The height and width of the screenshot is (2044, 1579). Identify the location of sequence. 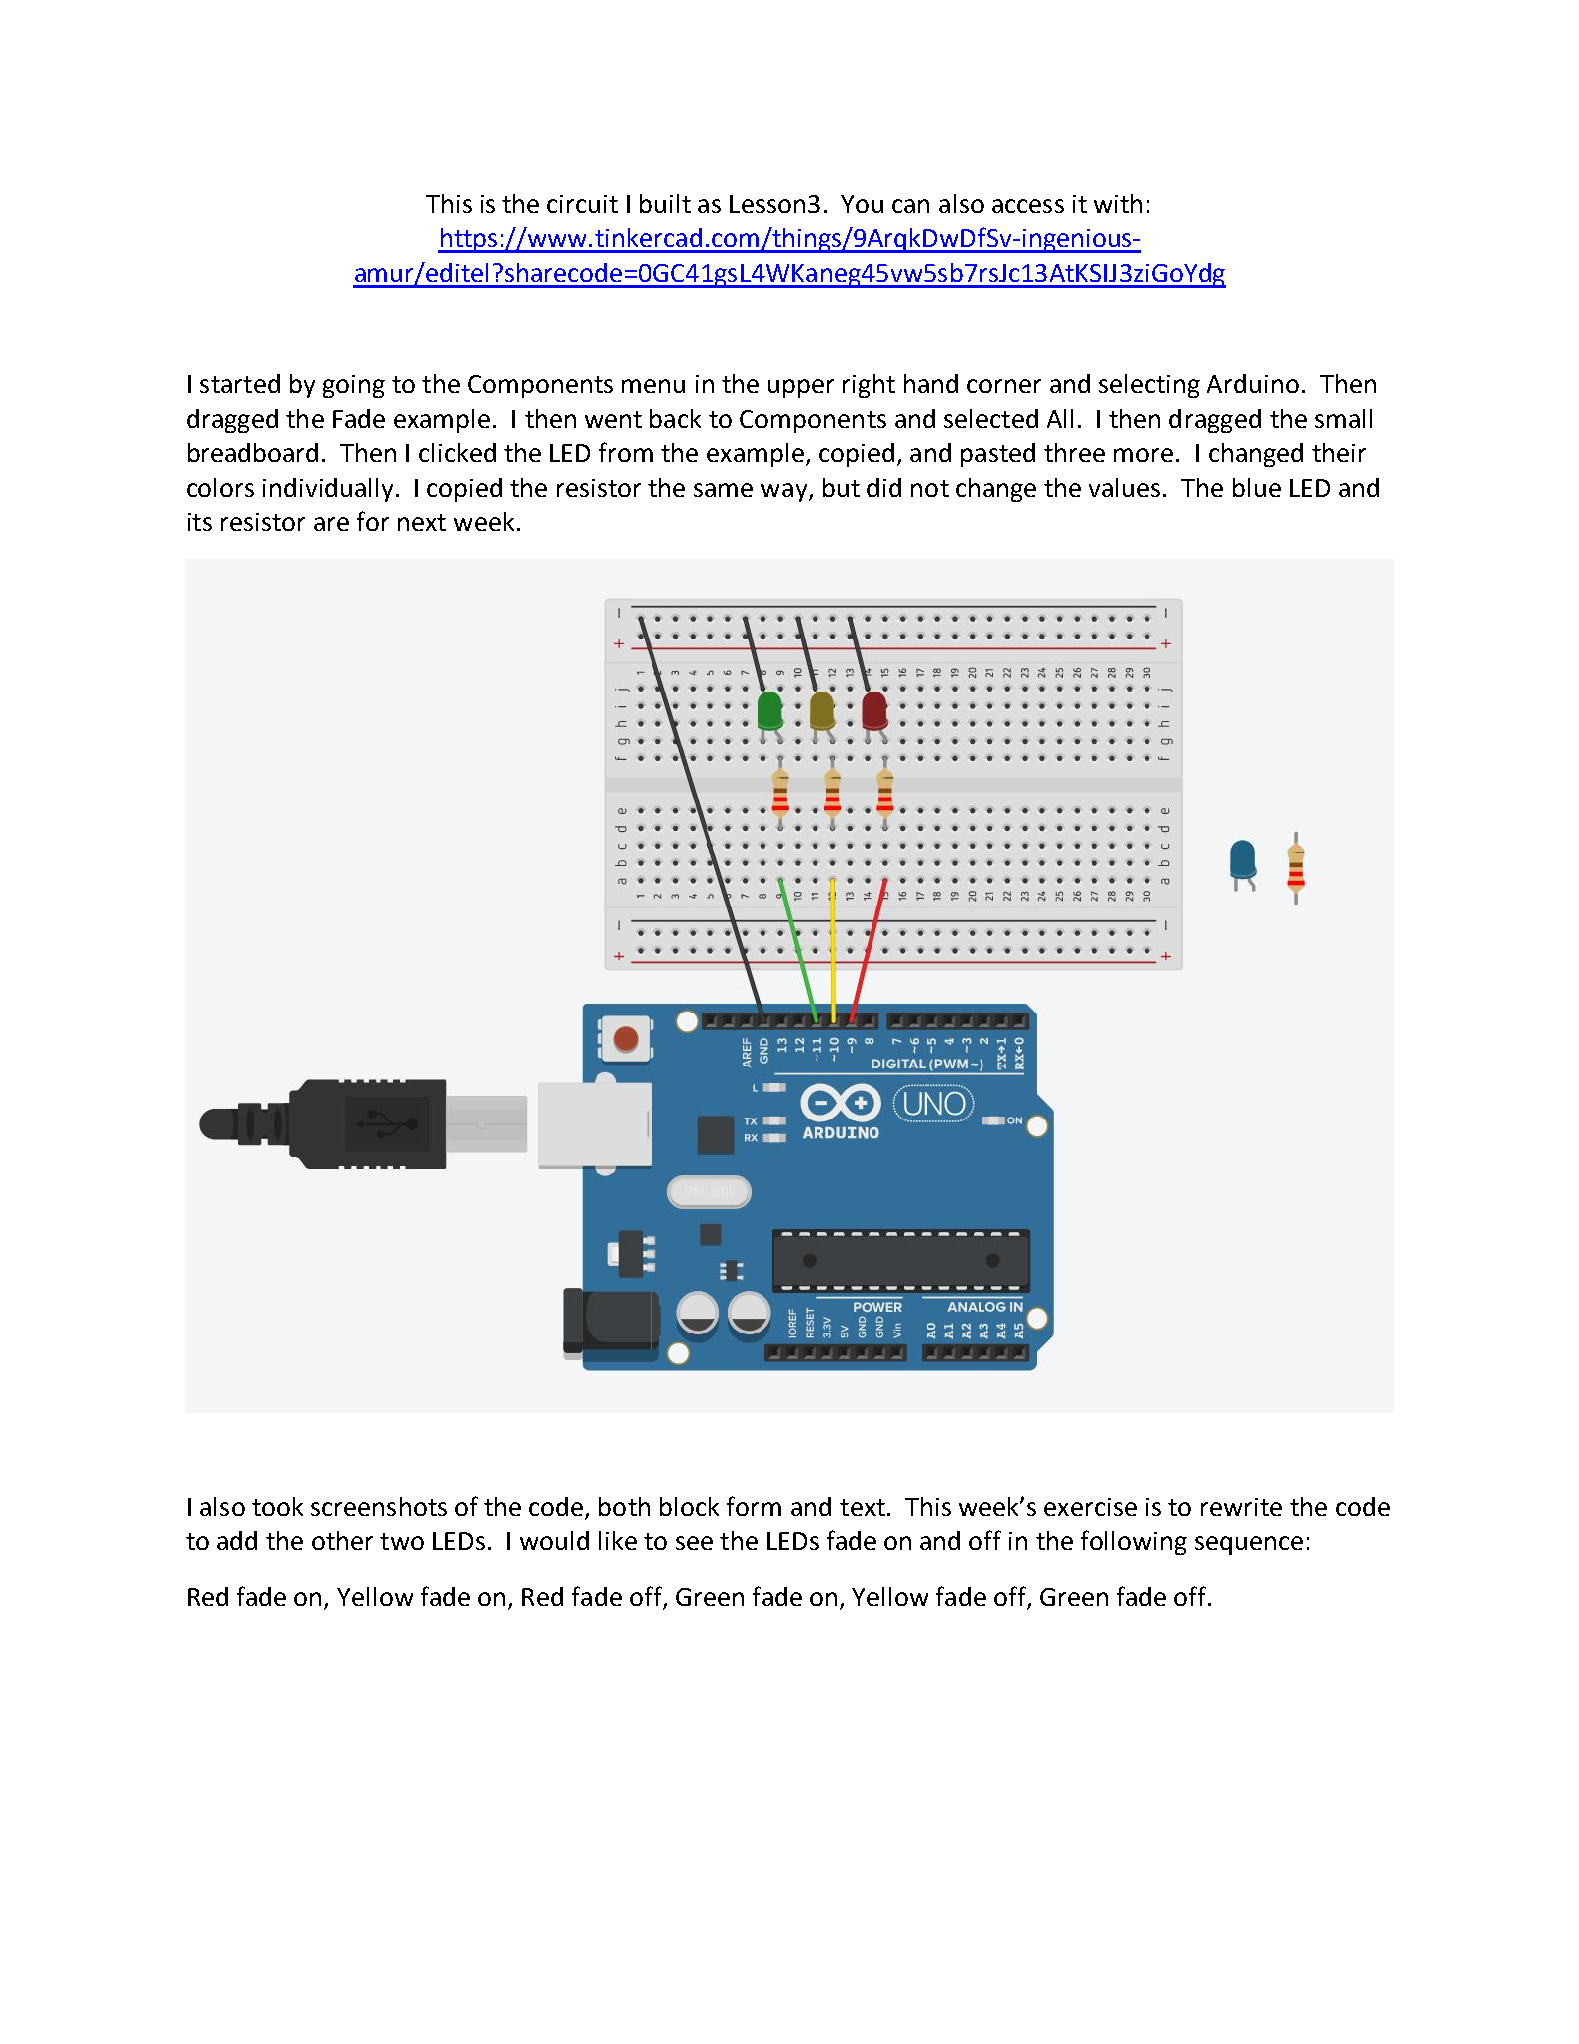
(1249, 1545).
